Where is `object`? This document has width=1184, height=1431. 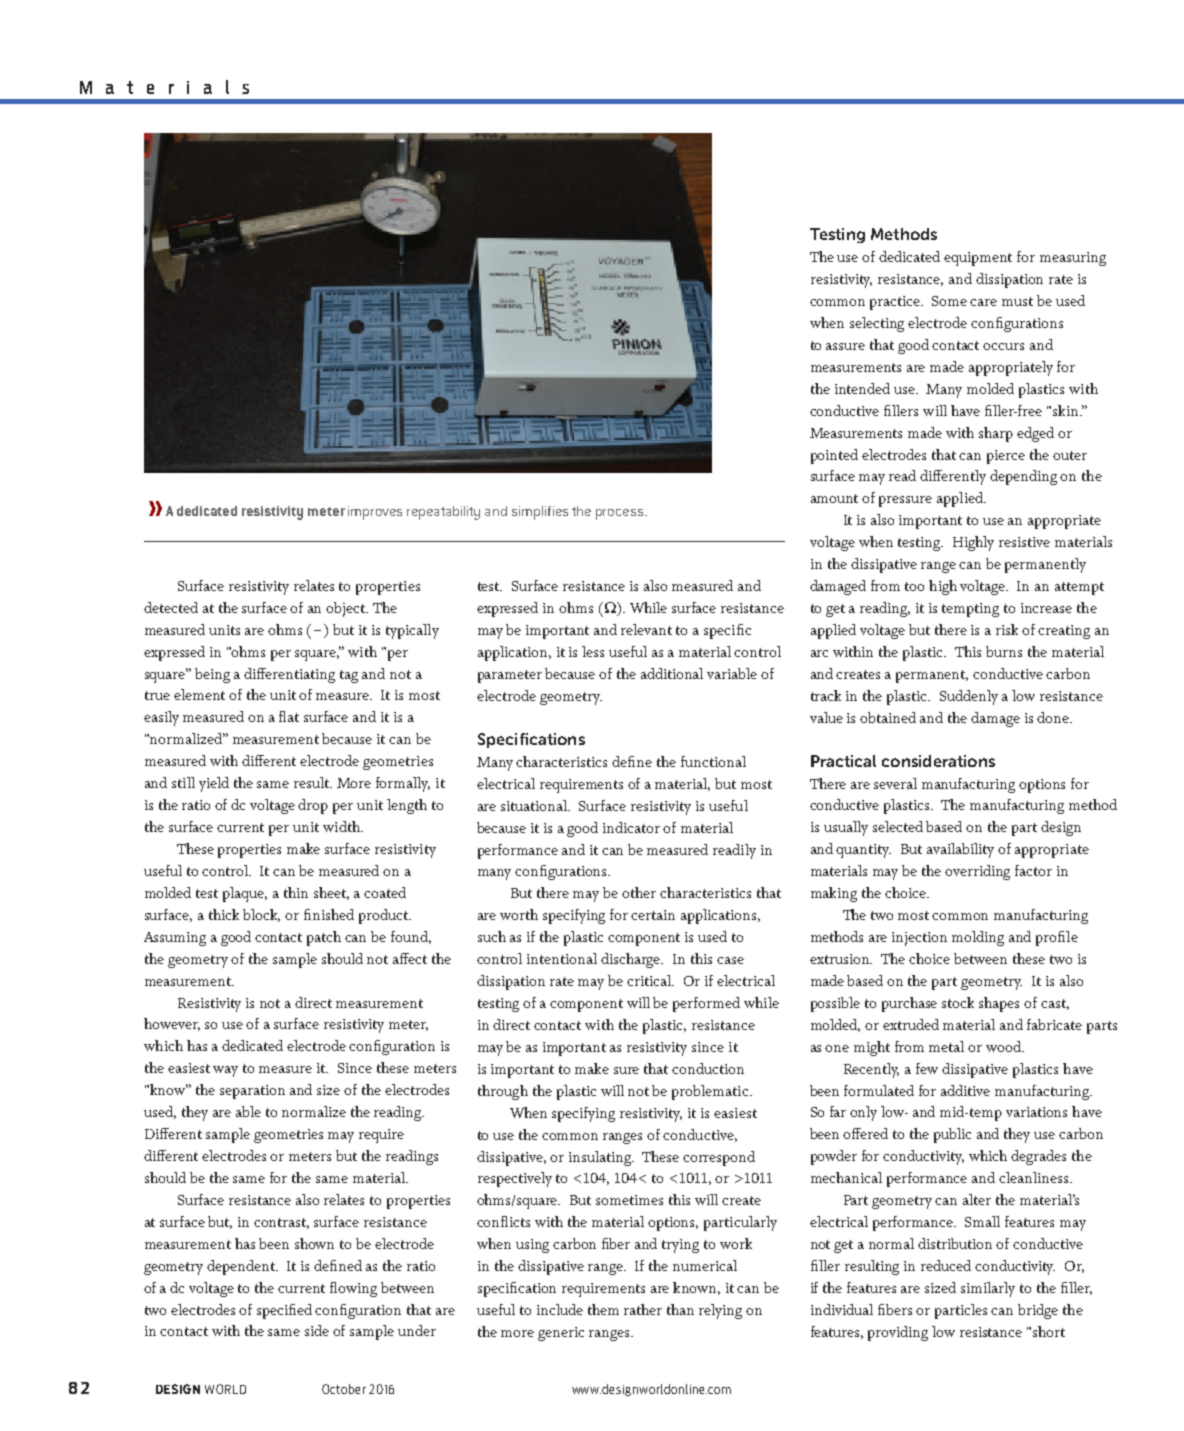 object is located at coordinates (347, 609).
